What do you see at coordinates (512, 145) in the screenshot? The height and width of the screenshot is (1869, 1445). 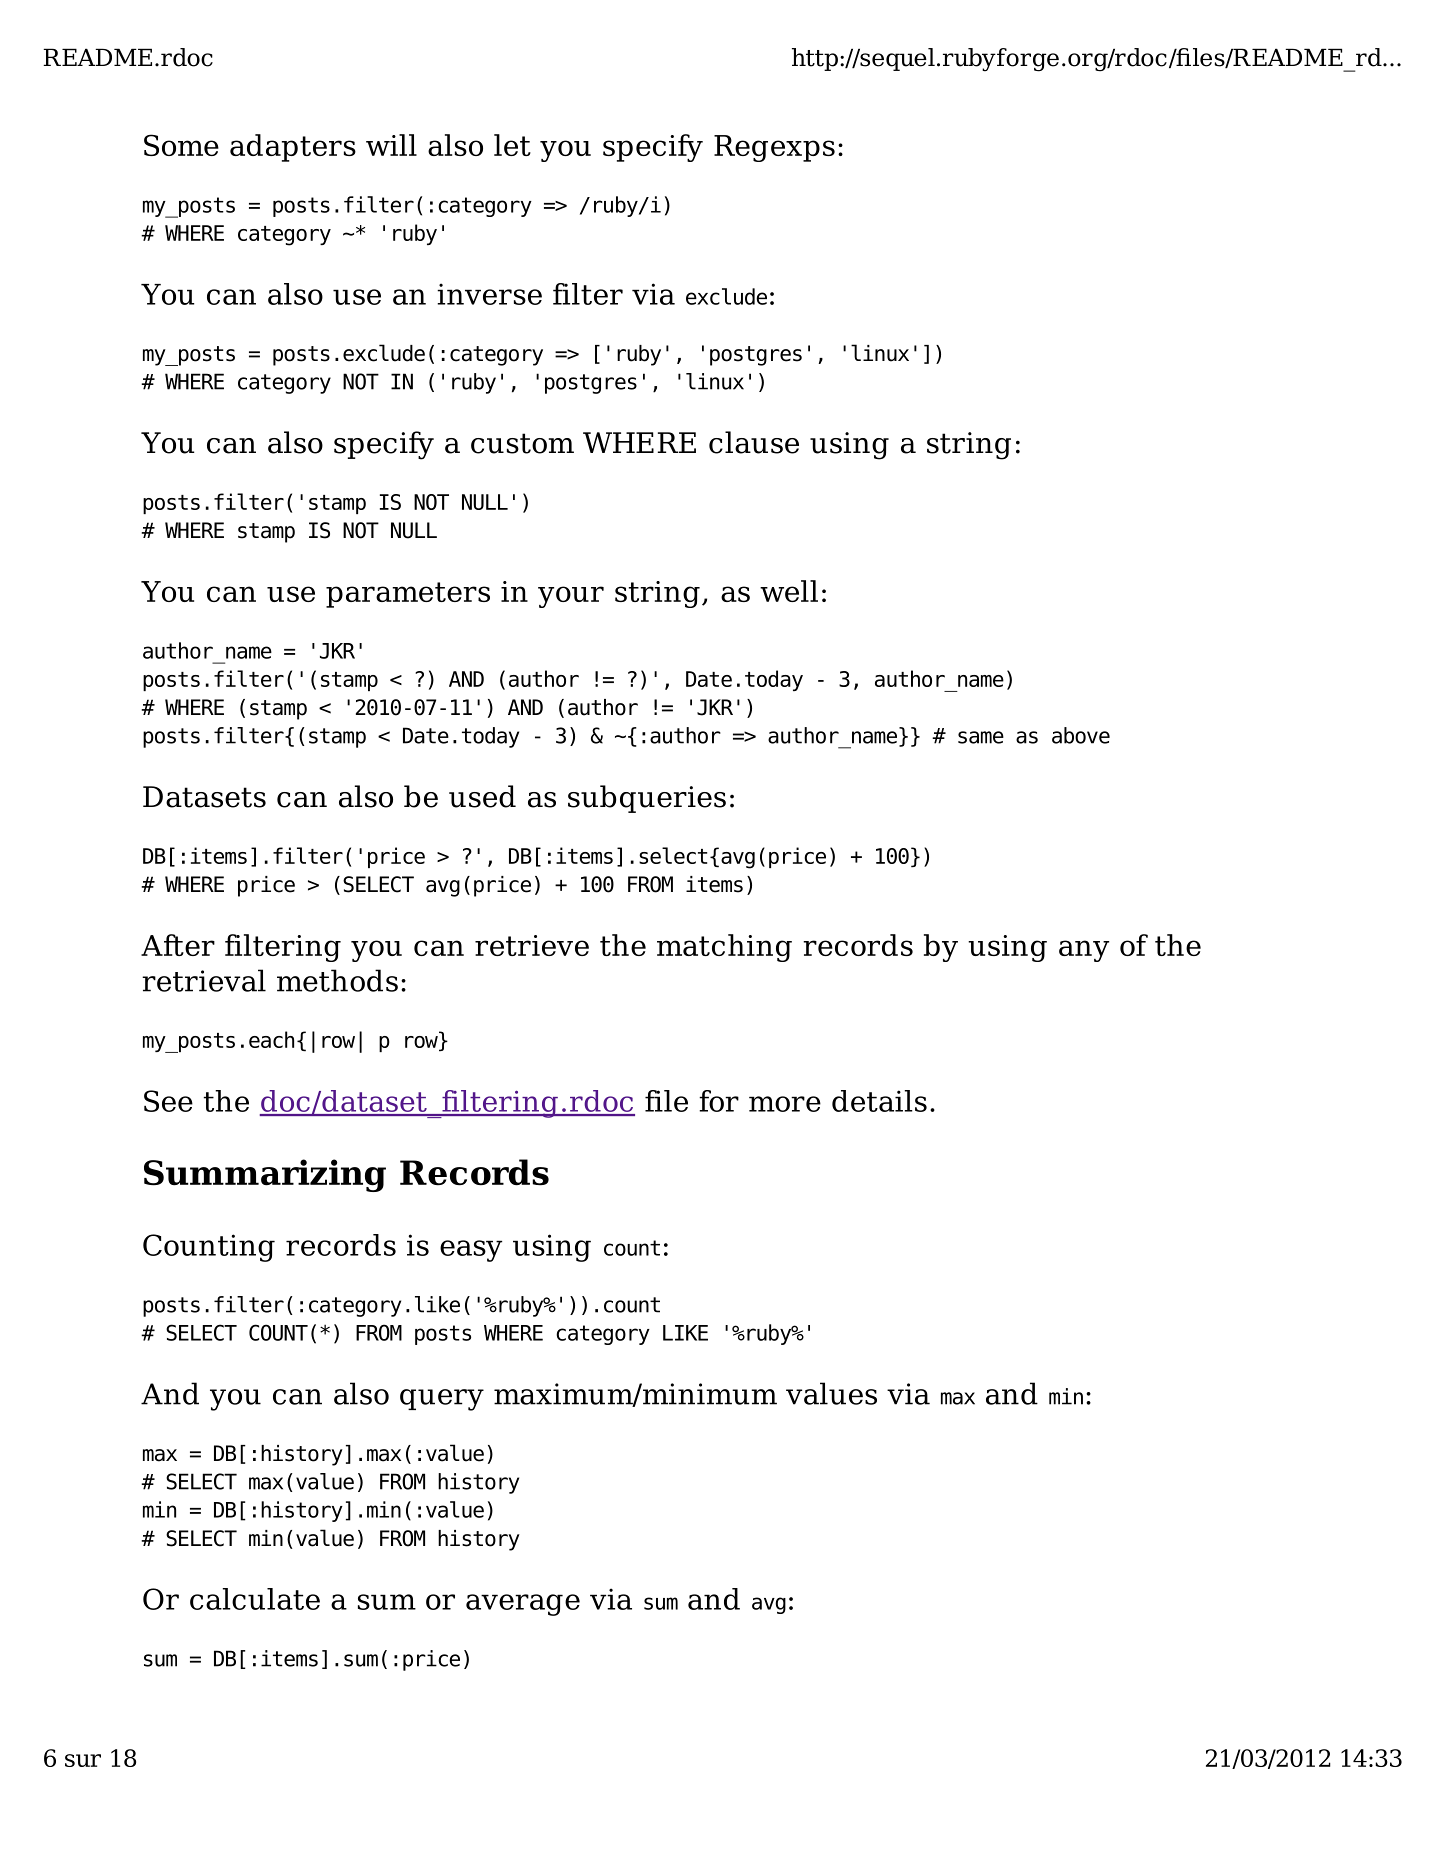 I see `let` at bounding box center [512, 145].
